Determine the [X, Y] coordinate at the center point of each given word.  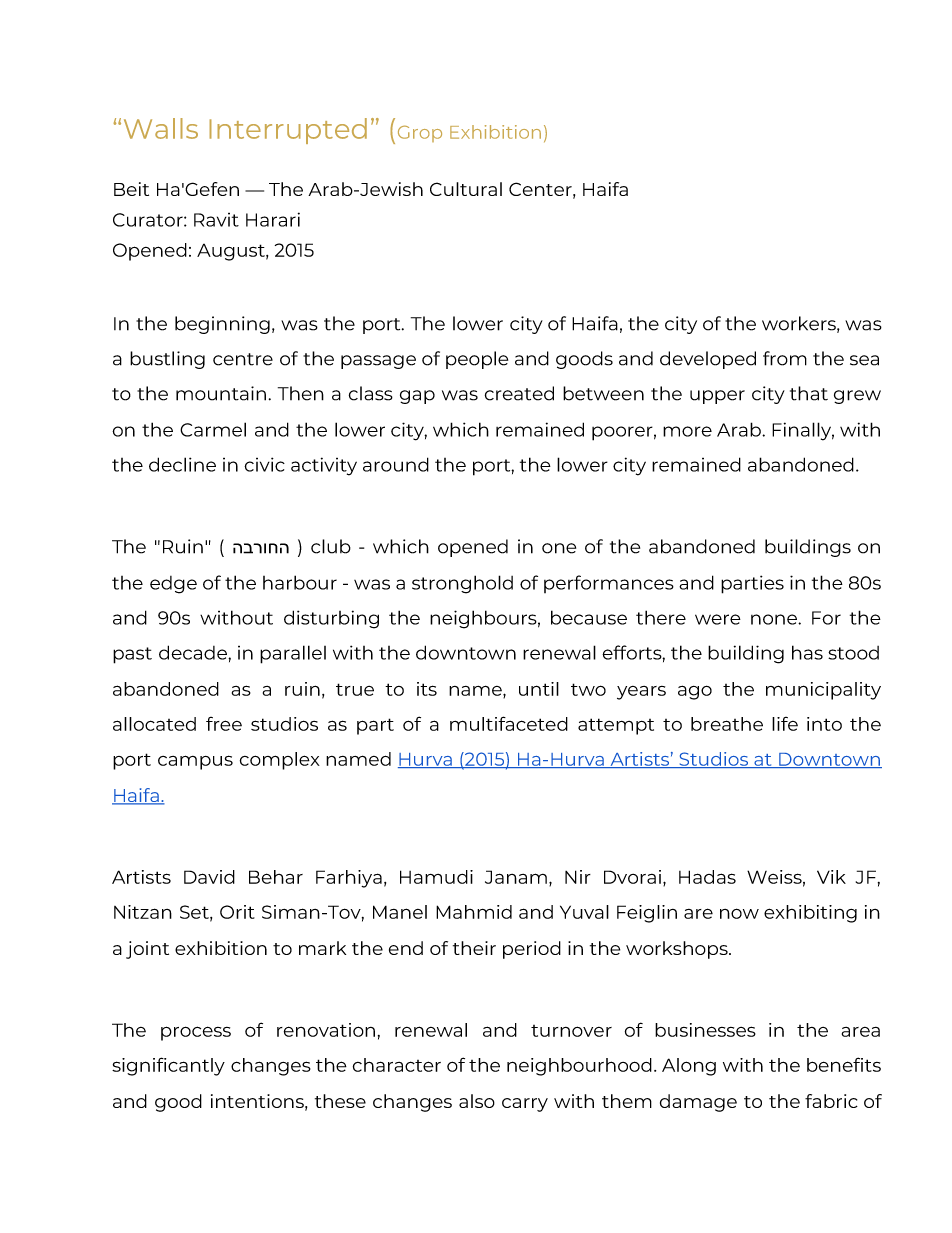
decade [194, 652]
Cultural [466, 189]
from [785, 358]
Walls [161, 128]
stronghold [462, 584]
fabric [831, 1101]
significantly [168, 1066]
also [477, 1101]
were [718, 619]
